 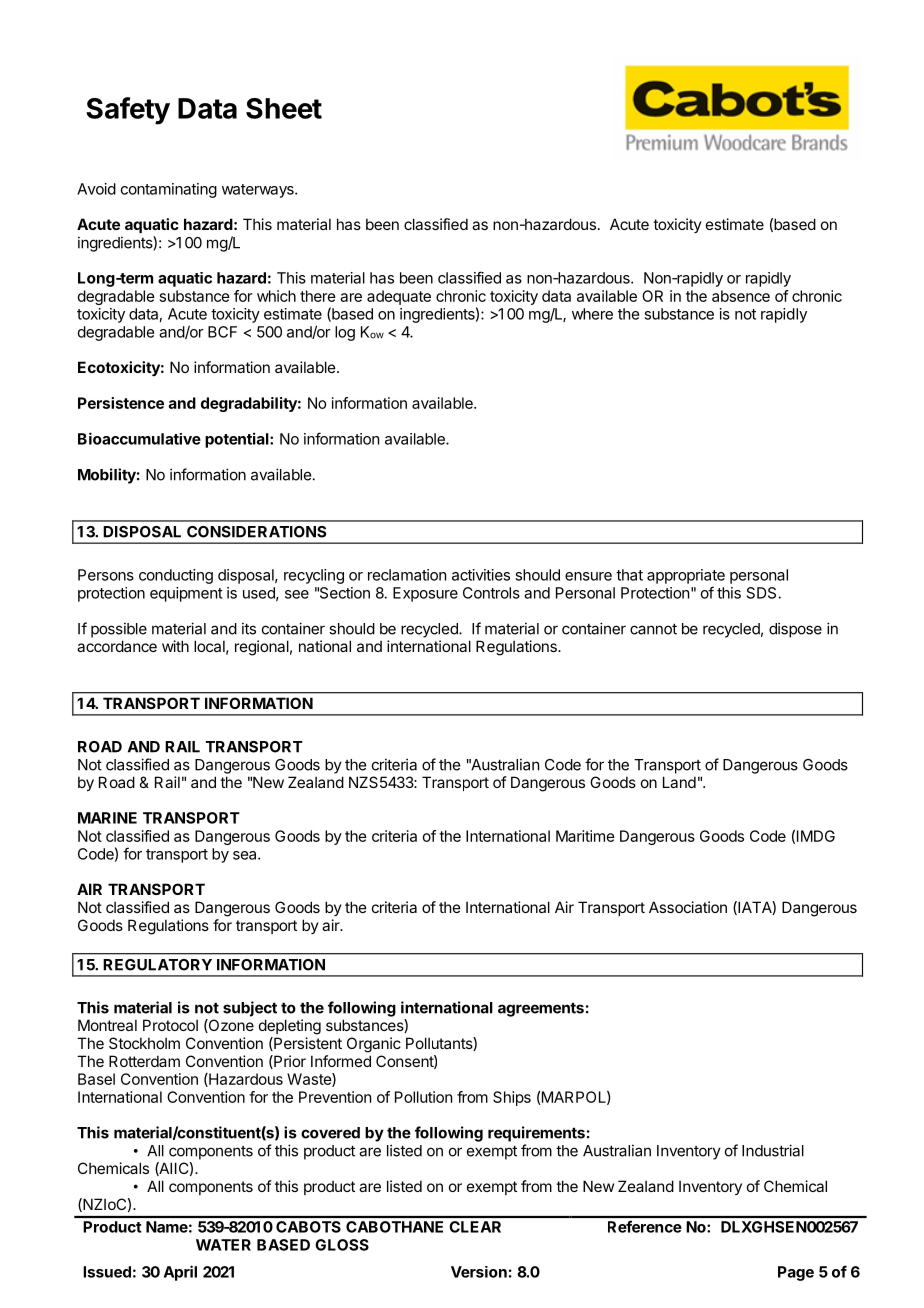 What do you see at coordinates (645, 1226) in the page?
I see `Reference` at bounding box center [645, 1226].
